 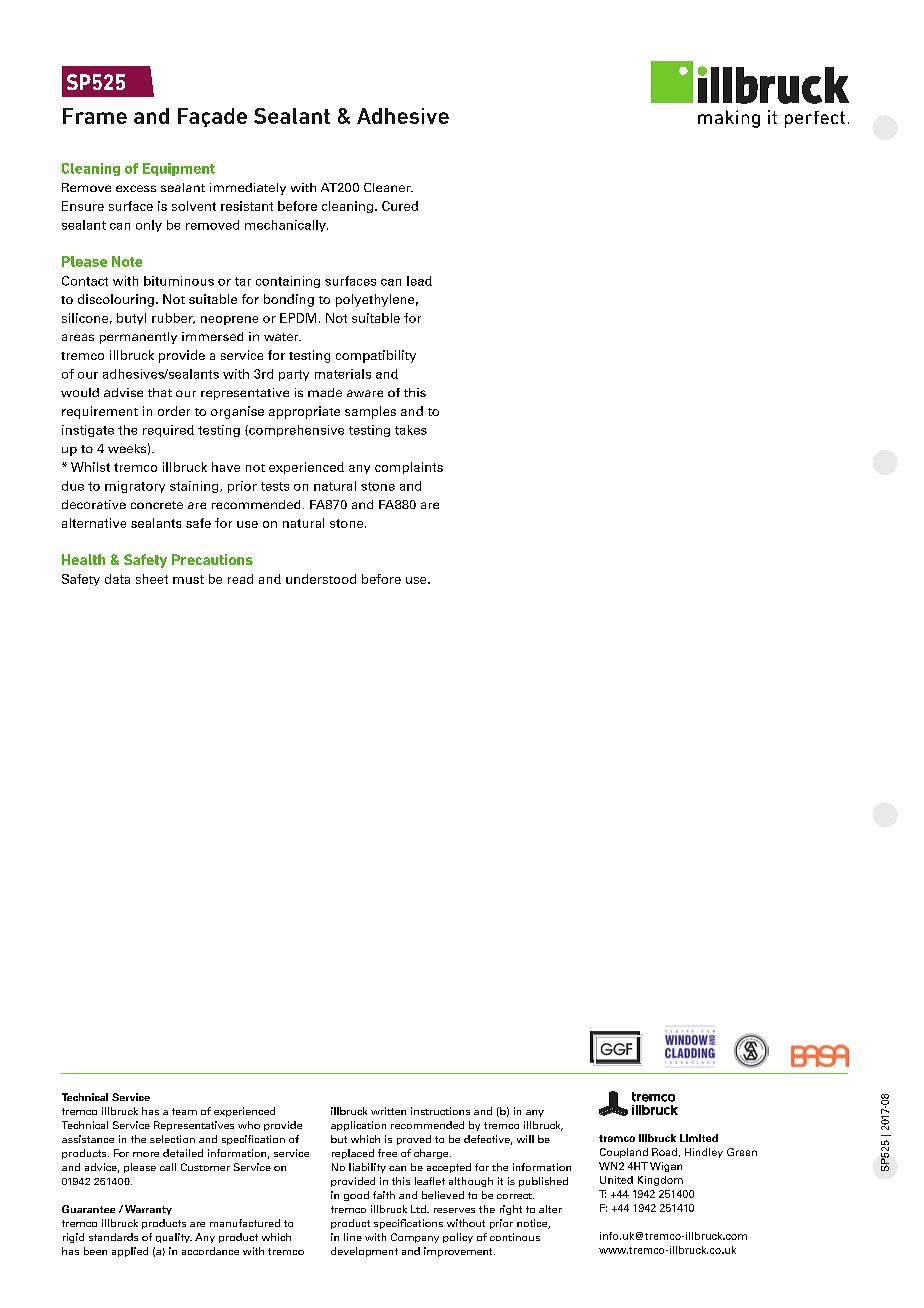 I want to click on Cleaner, so click(x=388, y=187).
